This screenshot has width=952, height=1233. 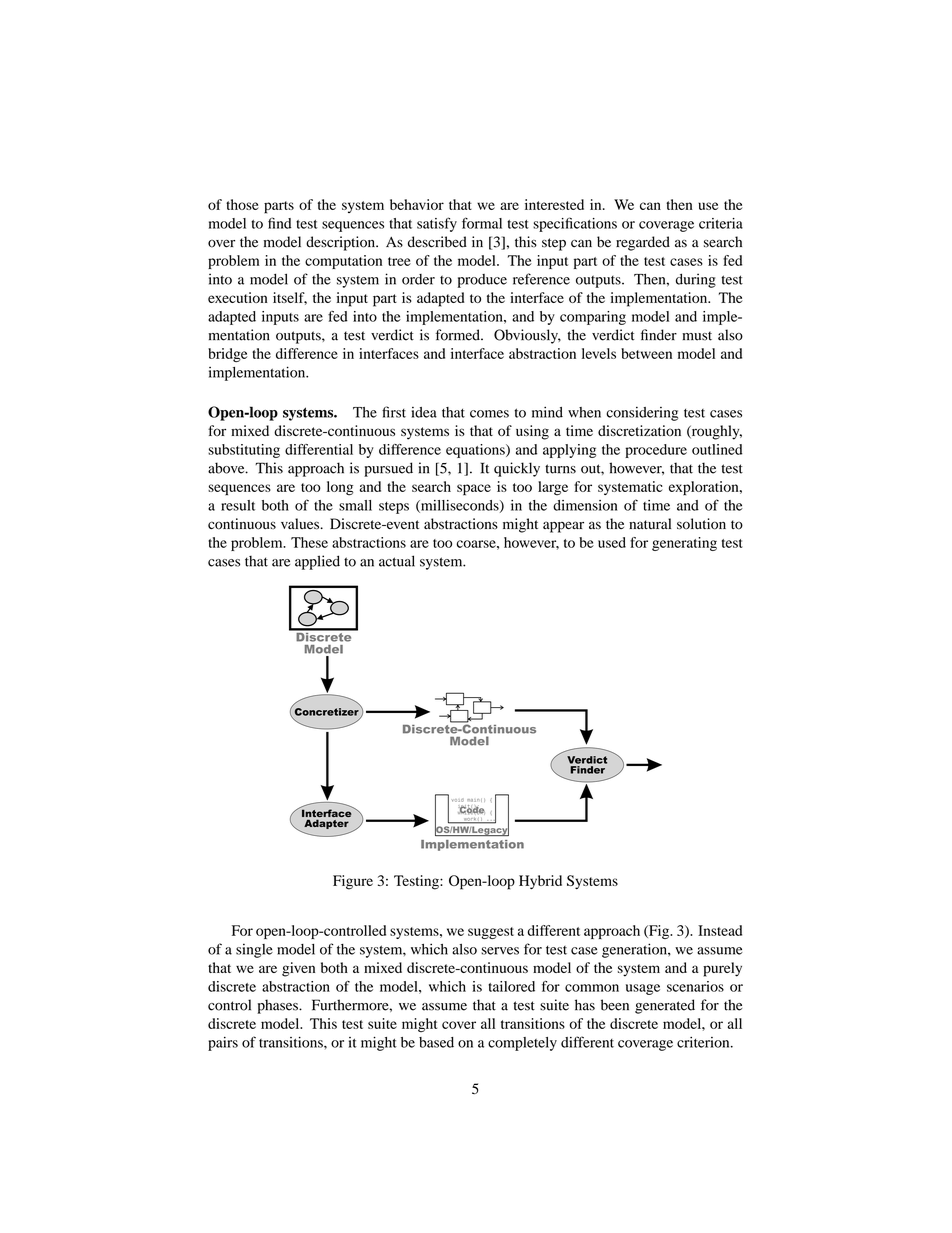 What do you see at coordinates (242, 204) in the screenshot?
I see `those` at bounding box center [242, 204].
